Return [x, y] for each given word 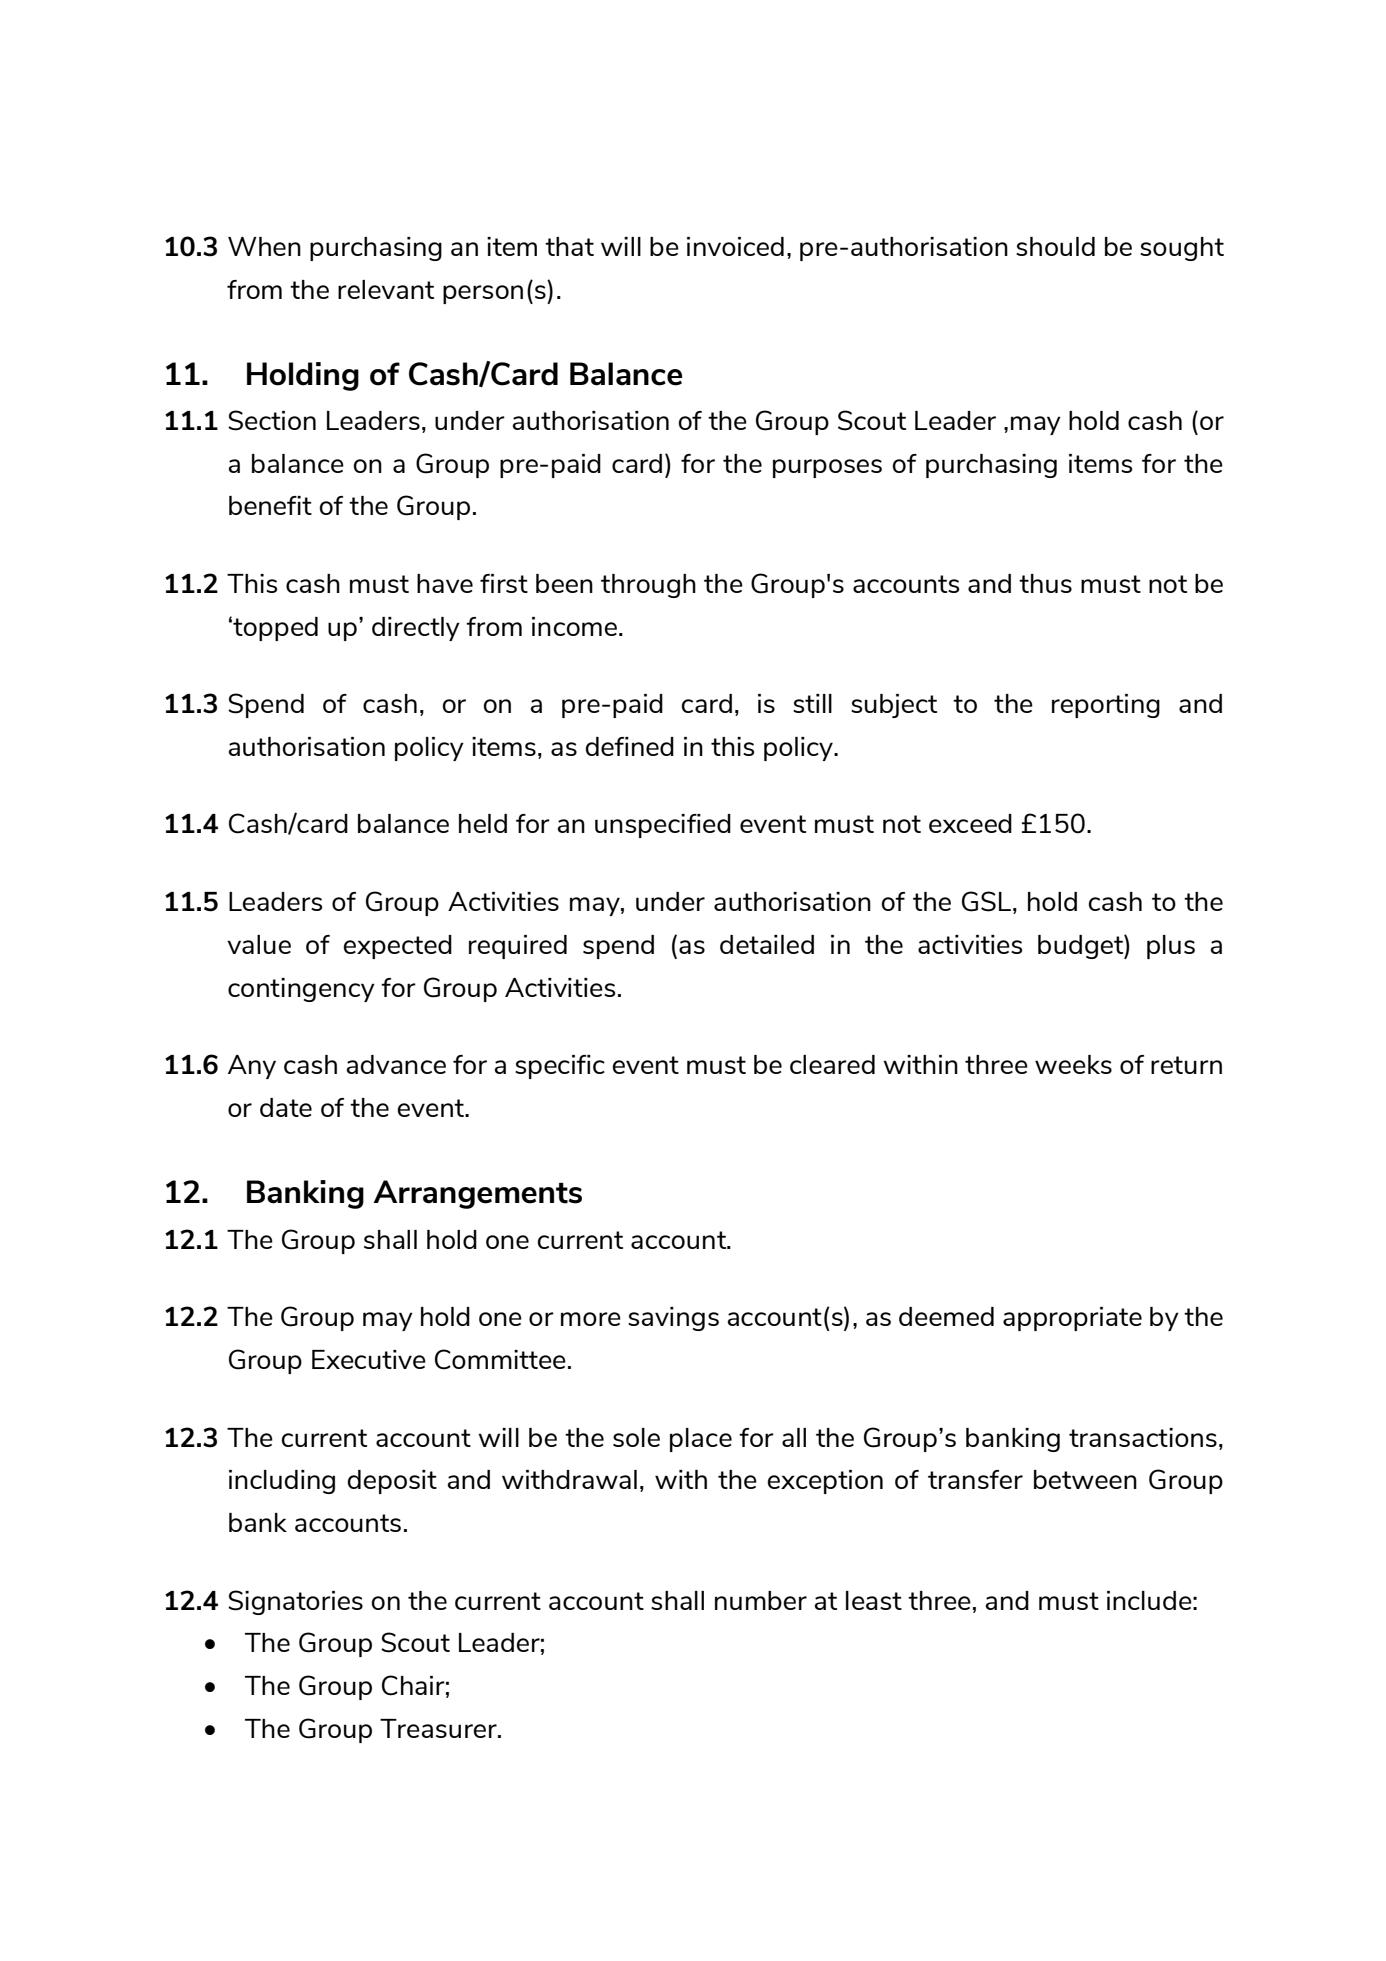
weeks [1073, 1064]
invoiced [735, 246]
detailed [767, 944]
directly [416, 629]
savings [673, 1319]
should [1055, 246]
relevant [386, 289]
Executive [369, 1359]
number [761, 1600]
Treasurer [439, 1728]
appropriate [1072, 1319]
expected [397, 947]
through [648, 586]
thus [1045, 583]
